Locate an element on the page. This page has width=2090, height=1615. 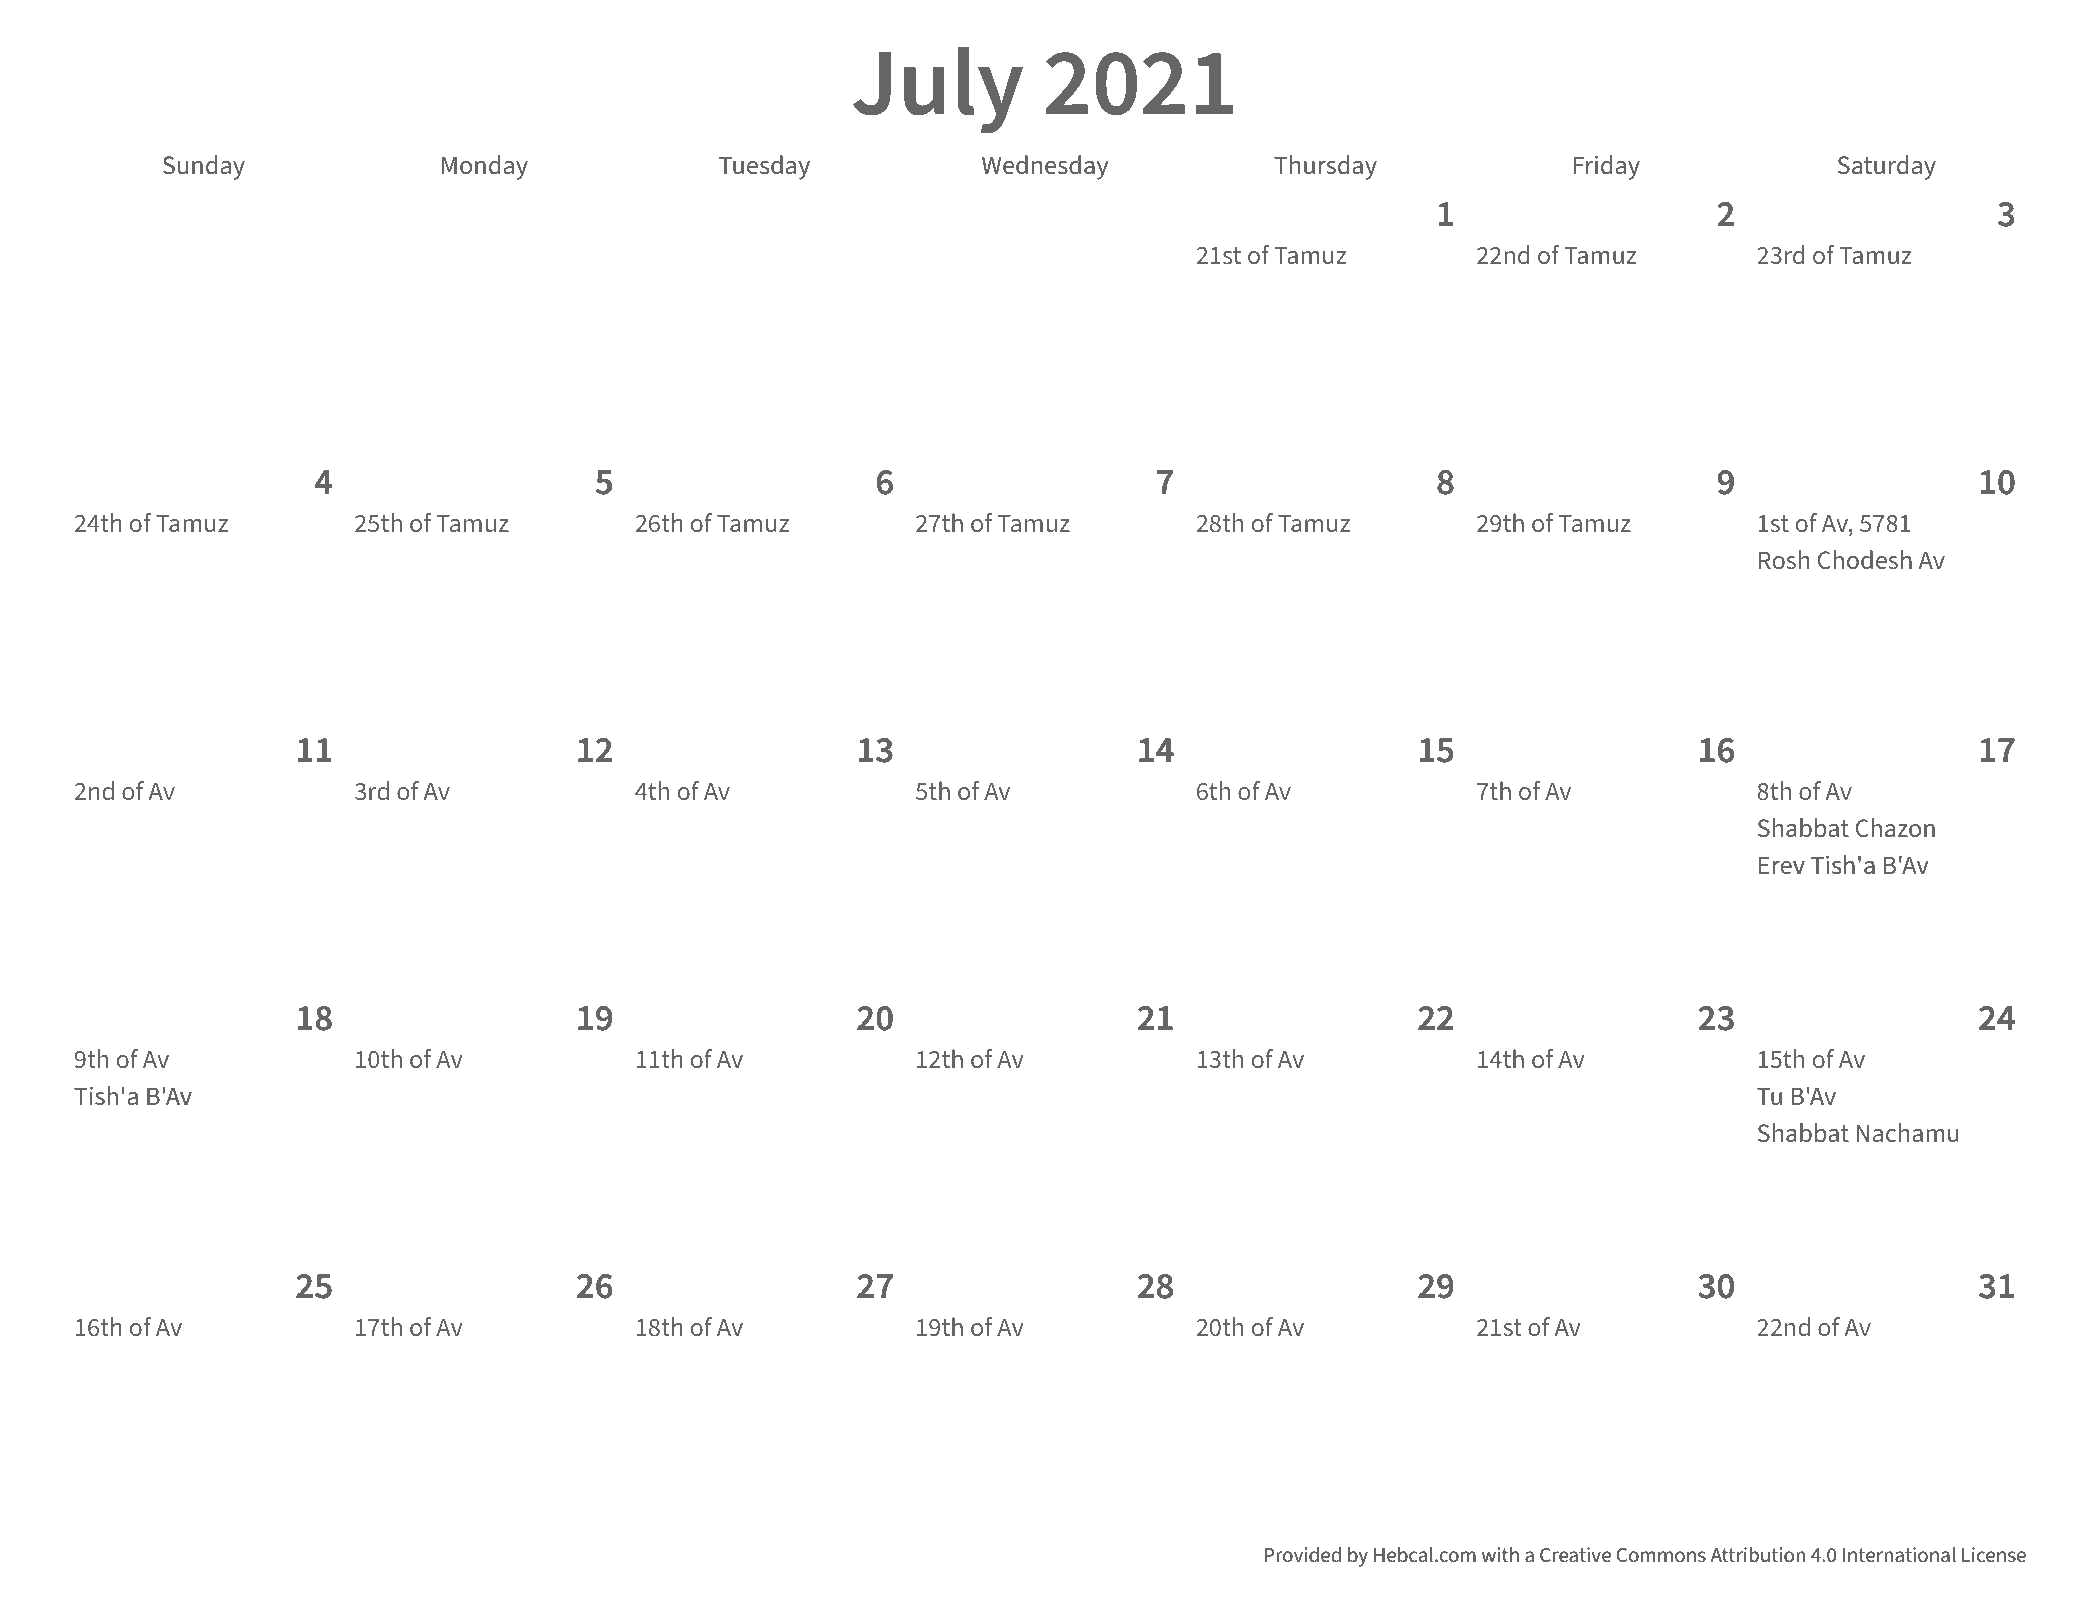
Saturday is located at coordinates (1887, 167).
